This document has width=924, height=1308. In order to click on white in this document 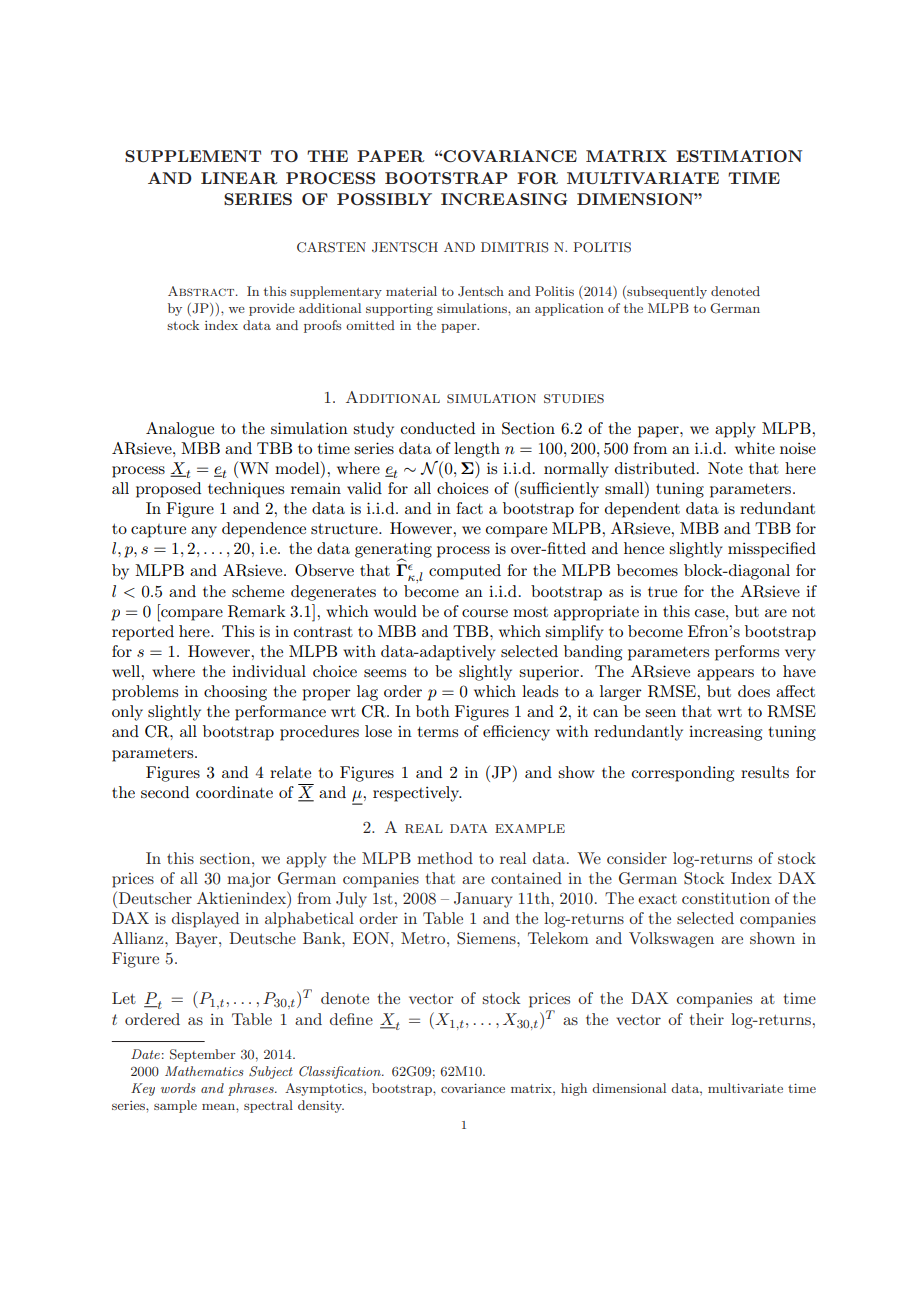, I will do `click(755, 448)`.
